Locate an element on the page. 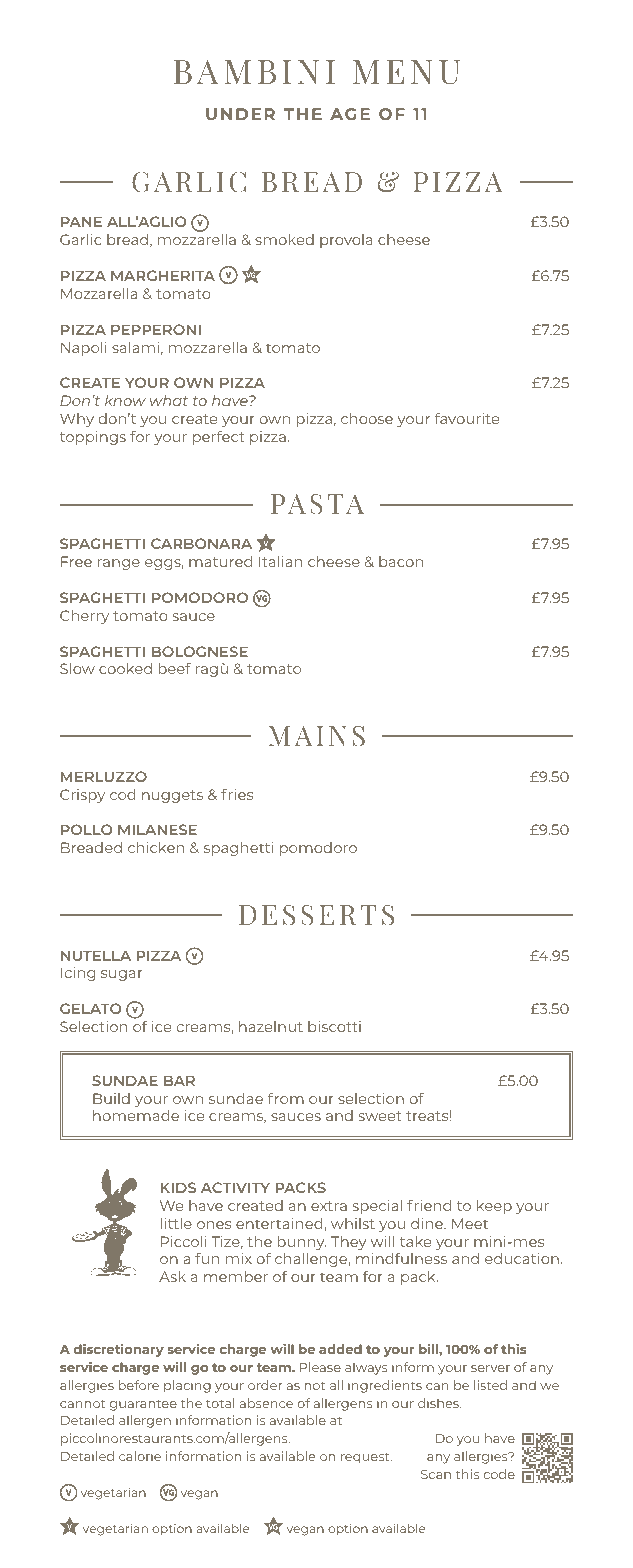 The width and height of the image is (633, 1568). Italian is located at coordinates (280, 561).
